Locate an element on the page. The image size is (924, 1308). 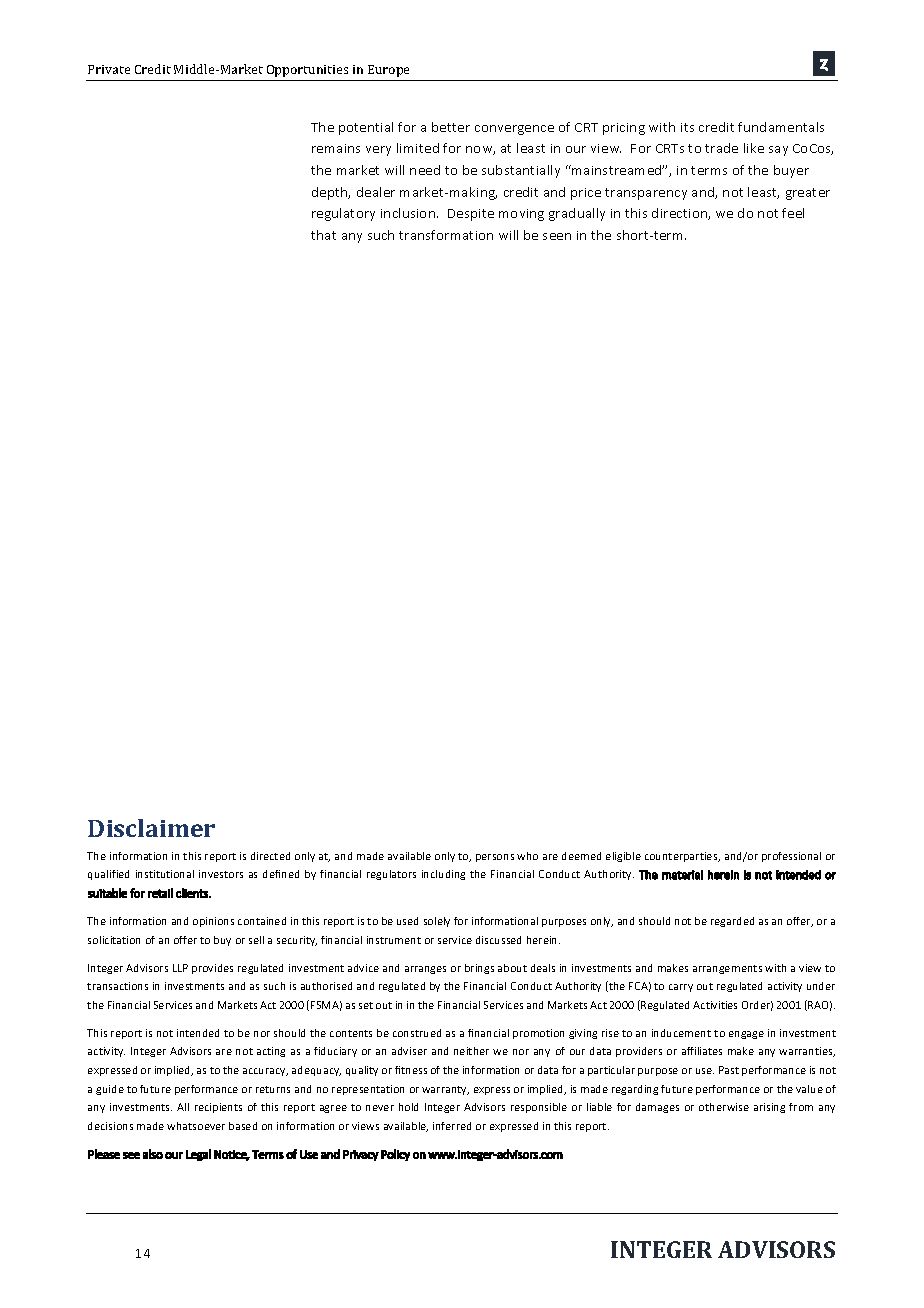
Disclaimer is located at coordinates (151, 828).
